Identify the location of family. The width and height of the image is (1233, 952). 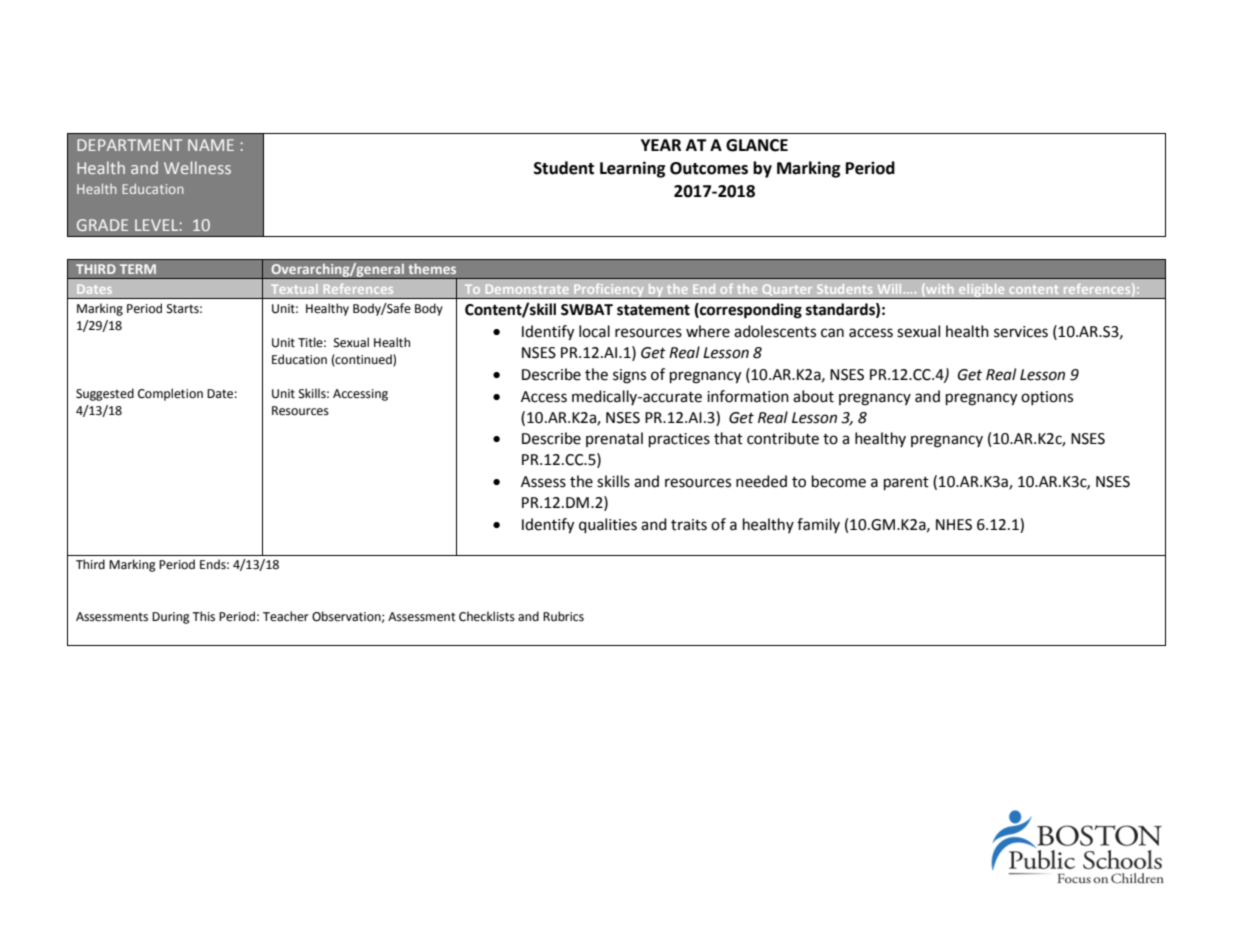
(818, 525).
